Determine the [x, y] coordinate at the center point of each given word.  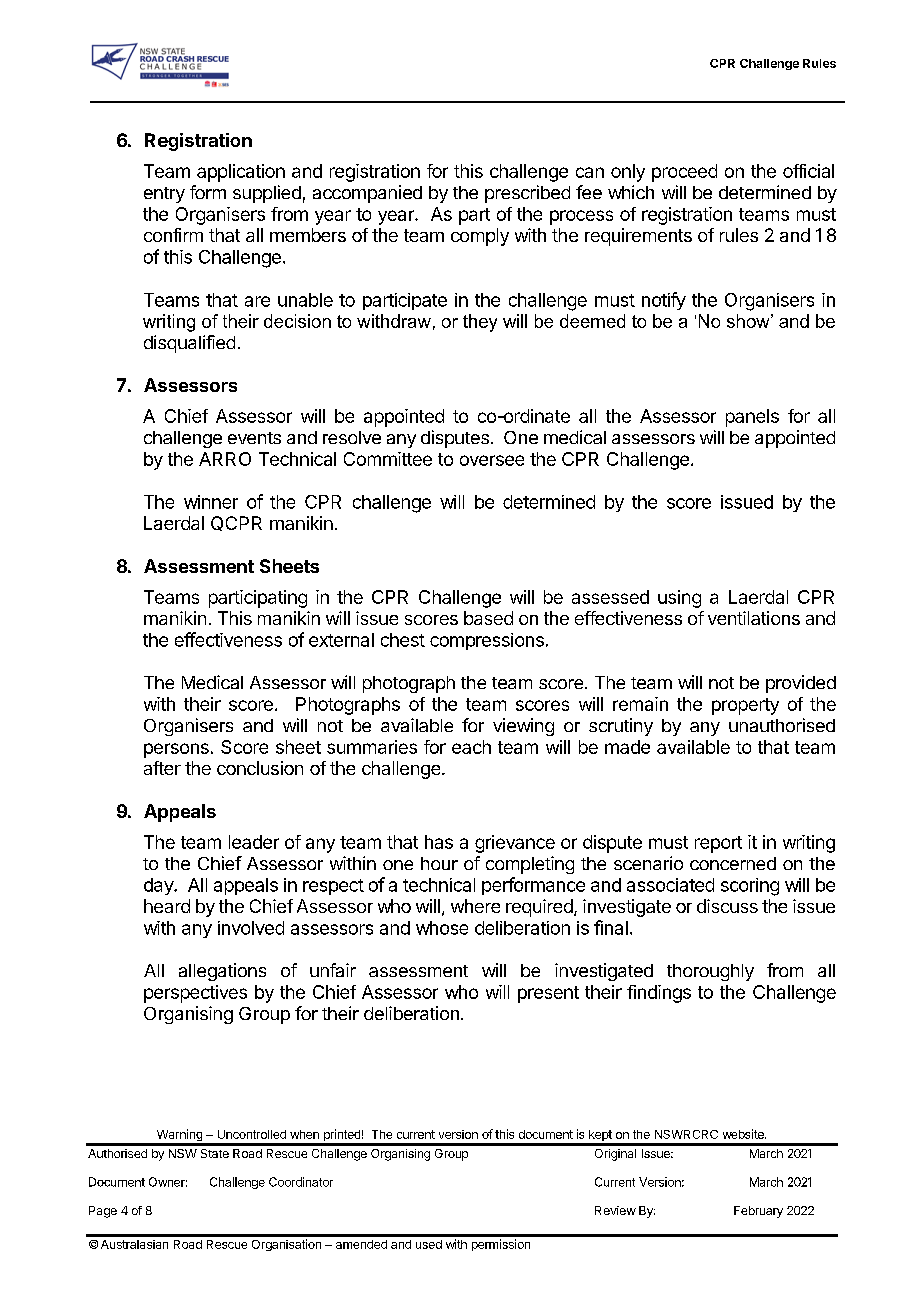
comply [480, 237]
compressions [487, 641]
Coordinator [301, 1182]
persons [176, 750]
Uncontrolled [252, 1134]
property [745, 706]
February [758, 1212]
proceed [684, 173]
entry [164, 195]
